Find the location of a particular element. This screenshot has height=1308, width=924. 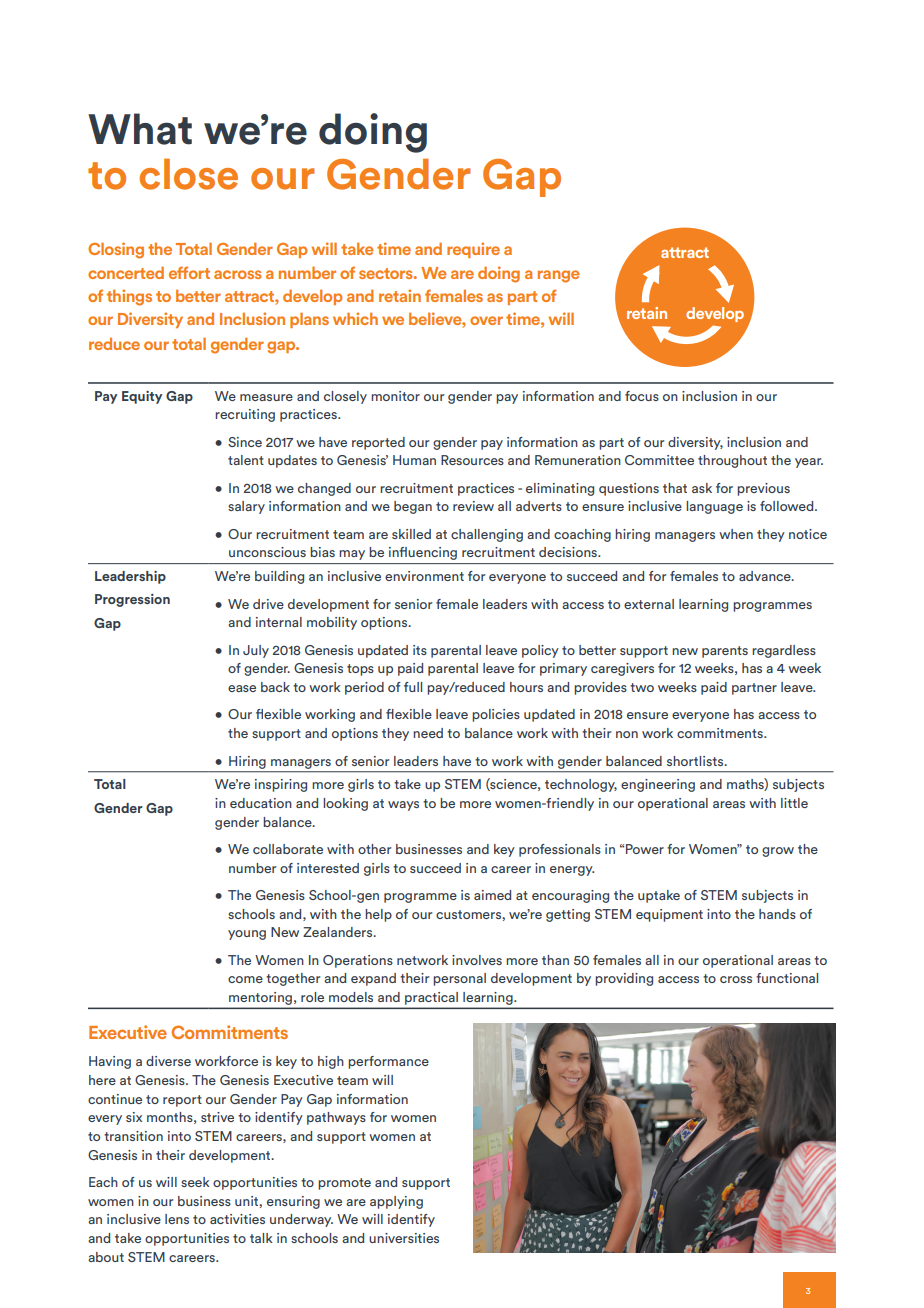

require is located at coordinates (473, 250).
